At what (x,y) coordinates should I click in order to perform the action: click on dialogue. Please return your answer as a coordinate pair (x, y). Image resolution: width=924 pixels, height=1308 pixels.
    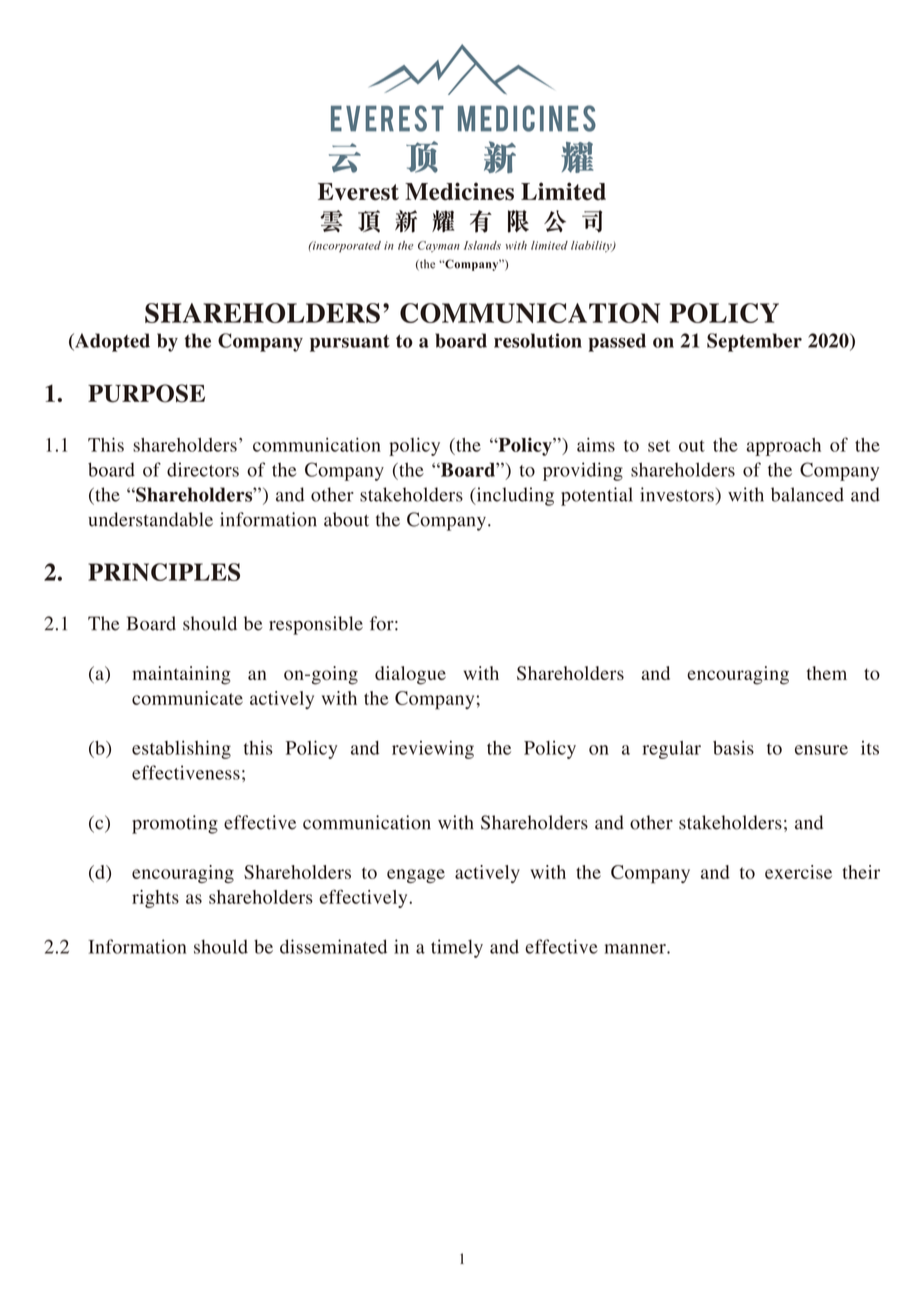
    Looking at the image, I should click on (410, 675).
